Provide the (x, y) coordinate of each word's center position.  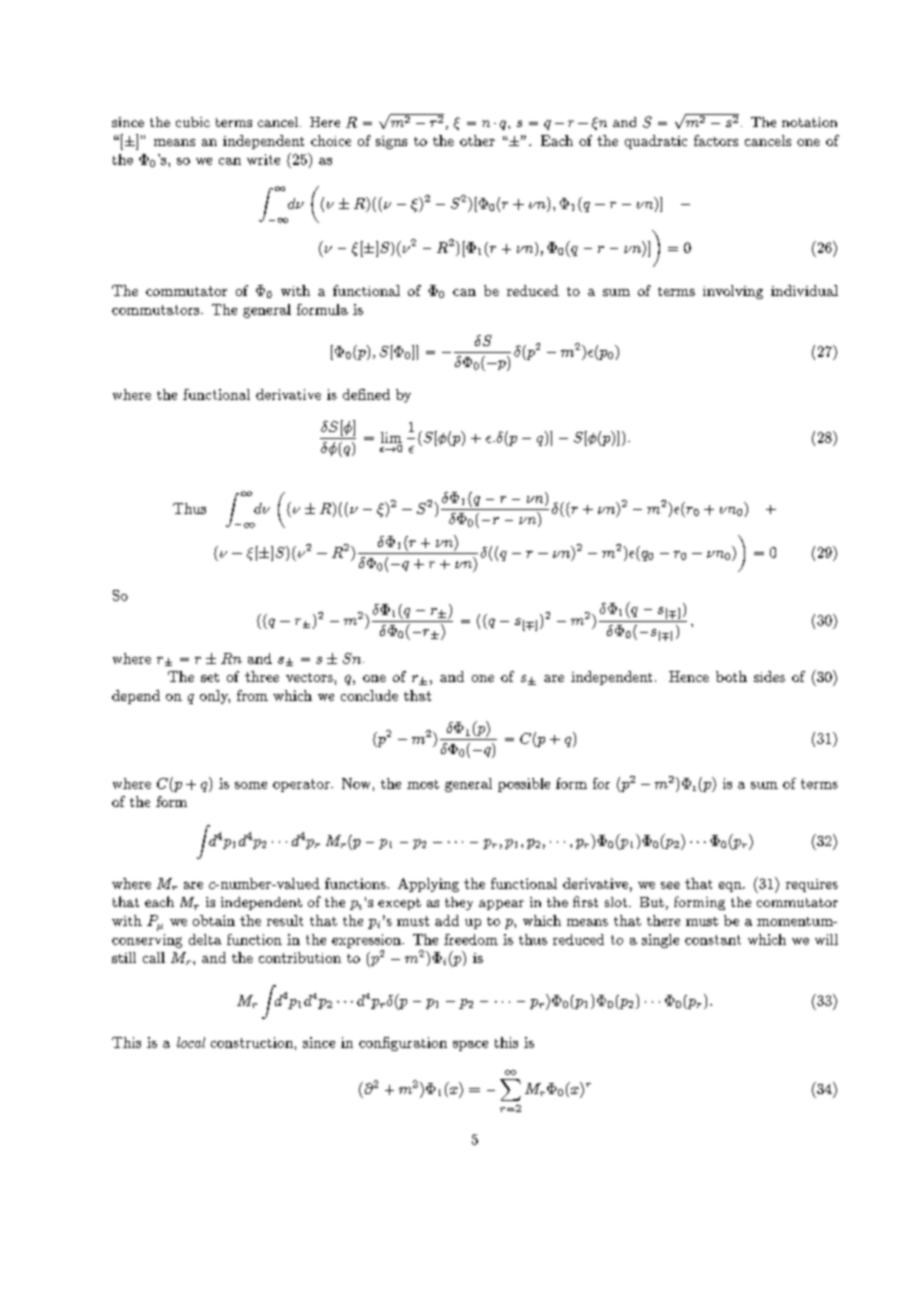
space (470, 1046)
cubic (193, 122)
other (477, 140)
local (191, 1042)
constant (713, 940)
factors (716, 140)
